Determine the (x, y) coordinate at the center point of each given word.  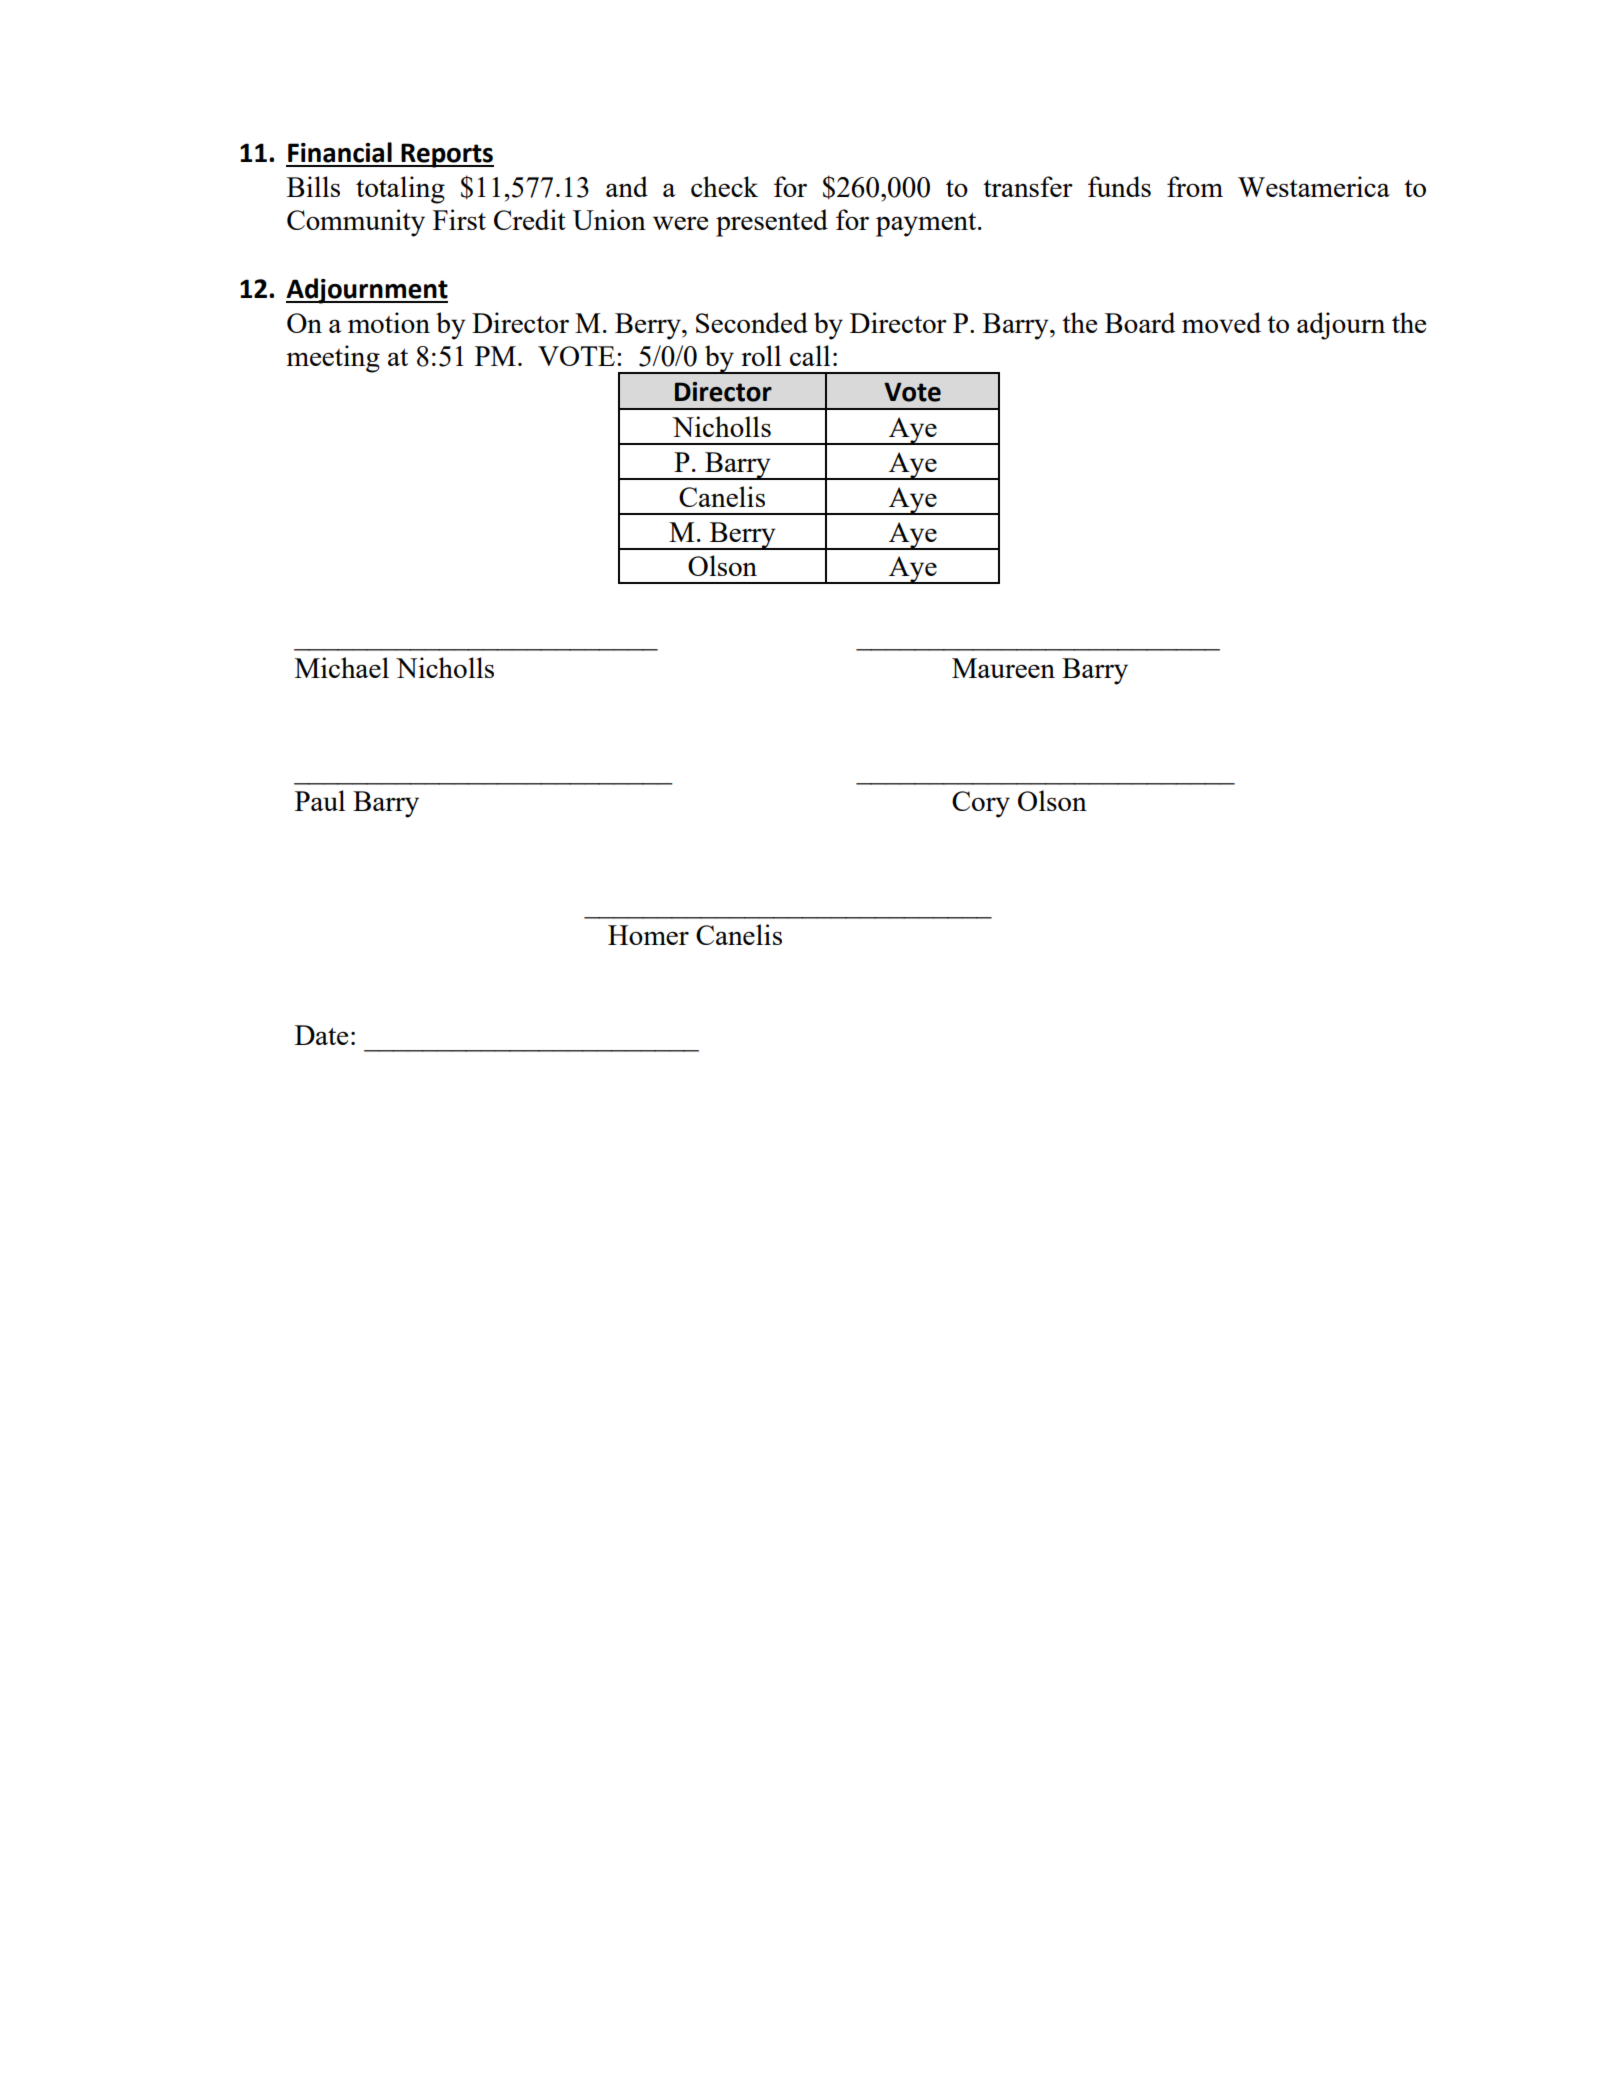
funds (1119, 186)
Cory (981, 804)
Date (321, 1035)
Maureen (1003, 668)
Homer (648, 935)
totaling (400, 190)
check (724, 186)
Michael (342, 667)
